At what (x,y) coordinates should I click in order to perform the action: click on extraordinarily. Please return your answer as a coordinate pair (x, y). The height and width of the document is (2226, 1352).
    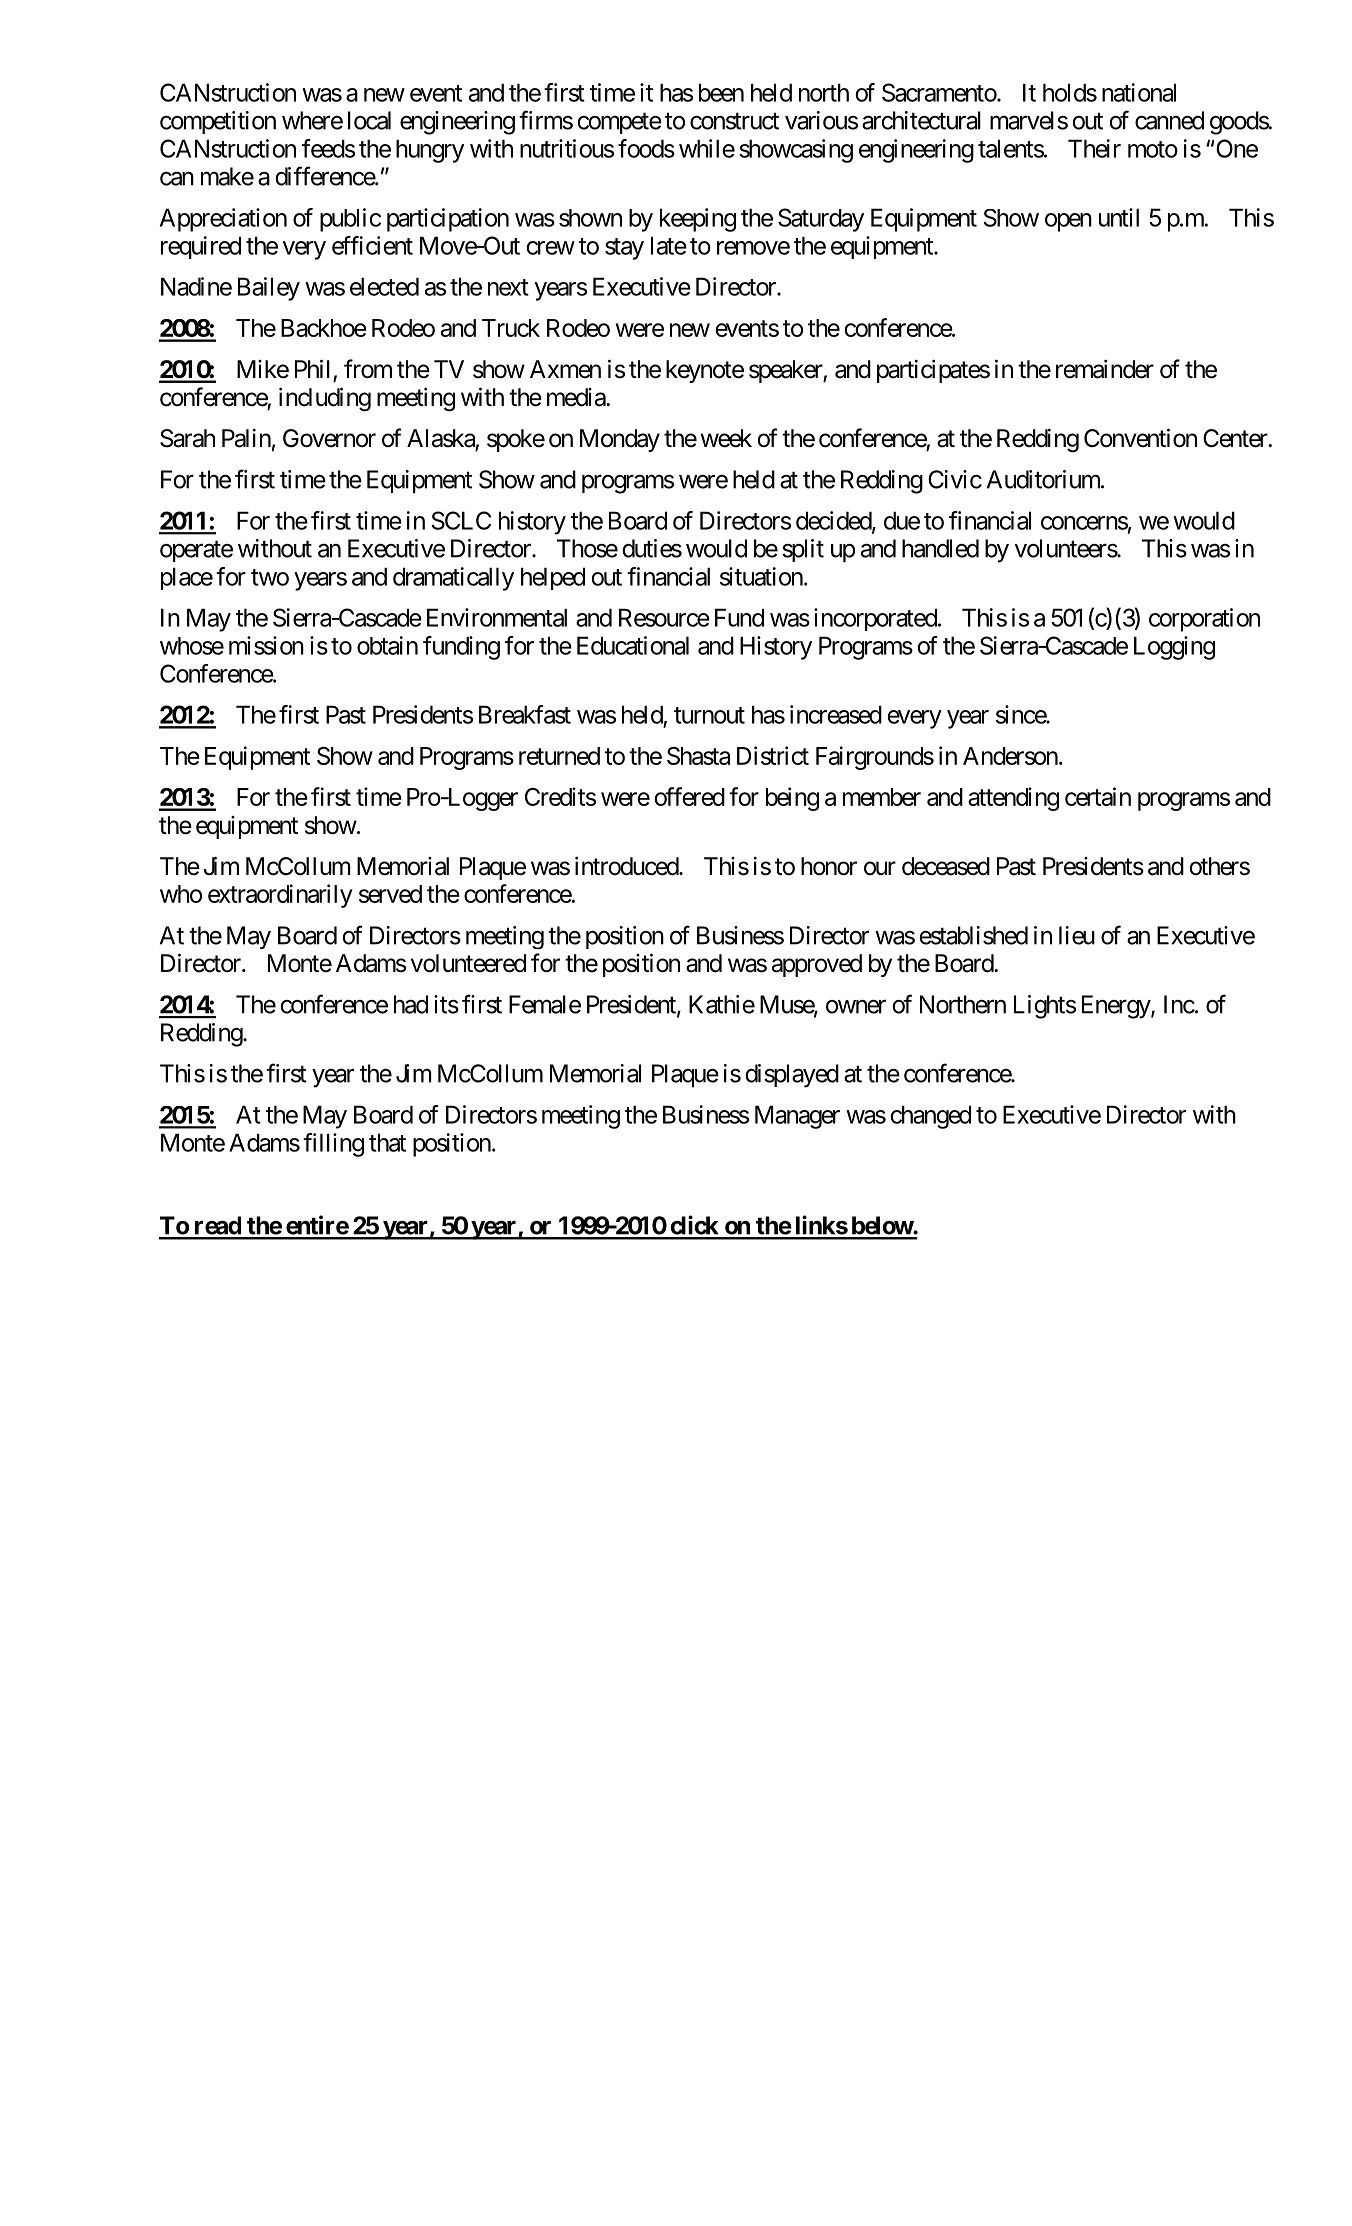
    Looking at the image, I should click on (280, 896).
